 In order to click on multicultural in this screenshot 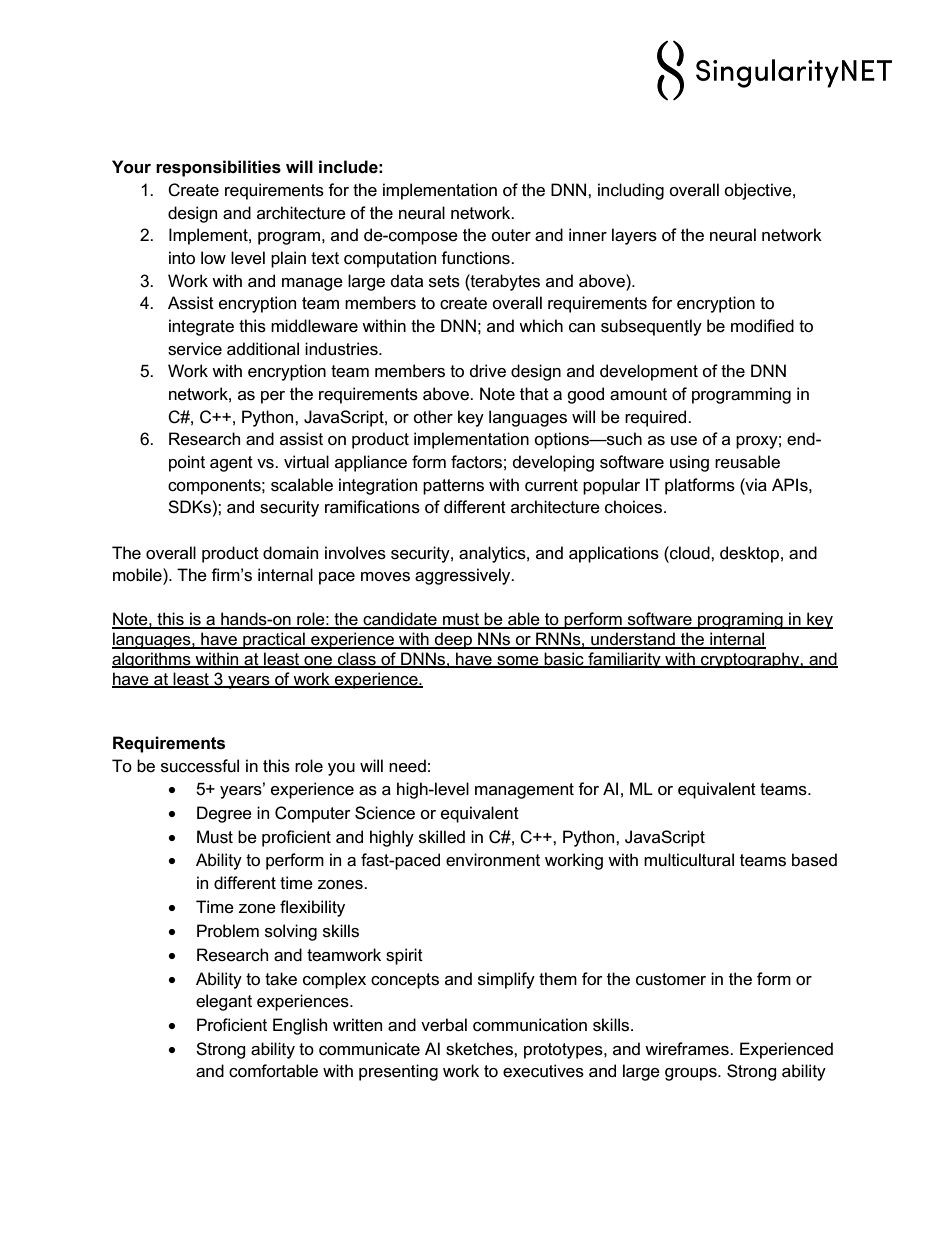, I will do `click(689, 860)`.
